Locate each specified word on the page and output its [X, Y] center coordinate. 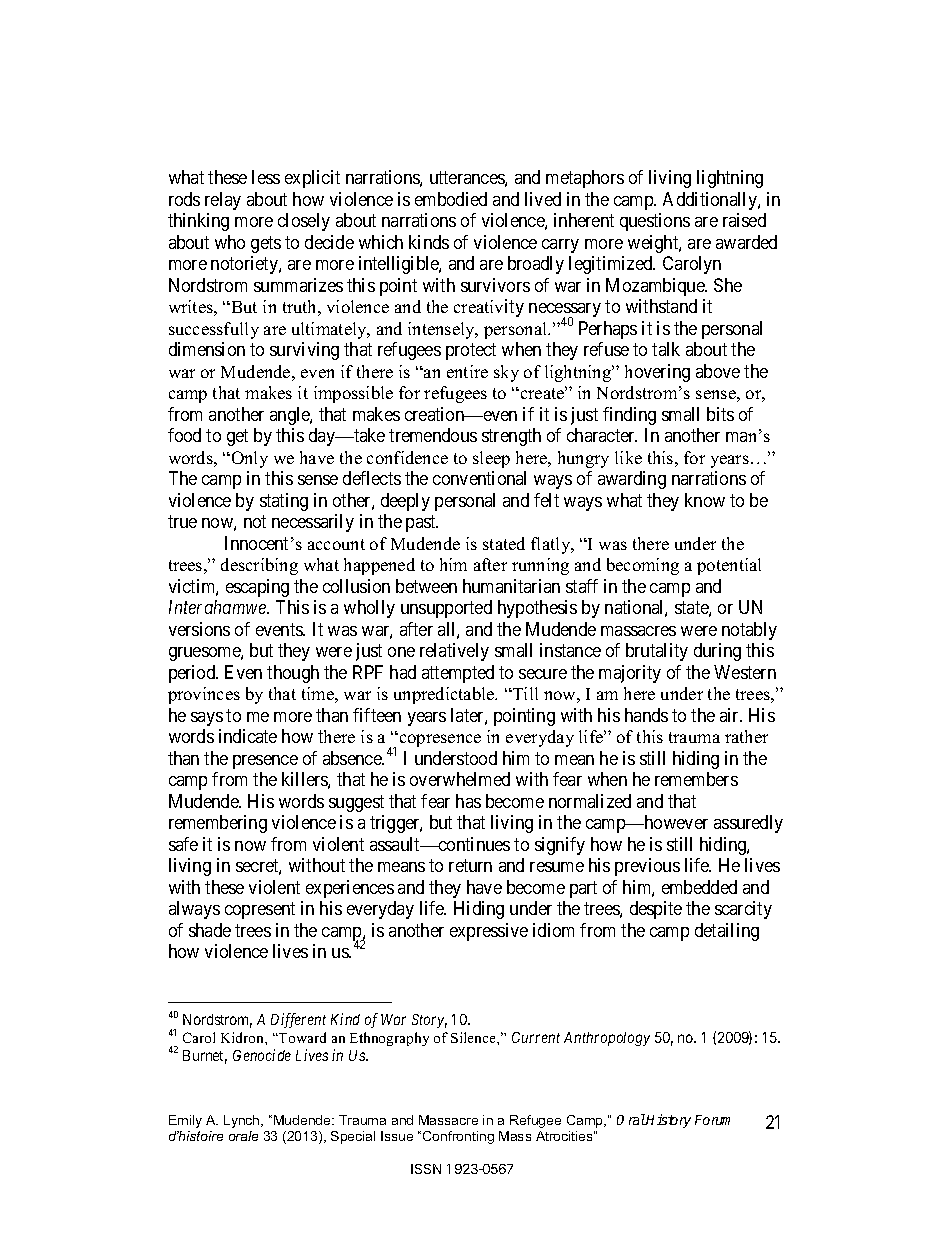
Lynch [243, 1121]
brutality [657, 652]
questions [655, 222]
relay [223, 201]
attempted [458, 674]
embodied [451, 199]
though [293, 674]
